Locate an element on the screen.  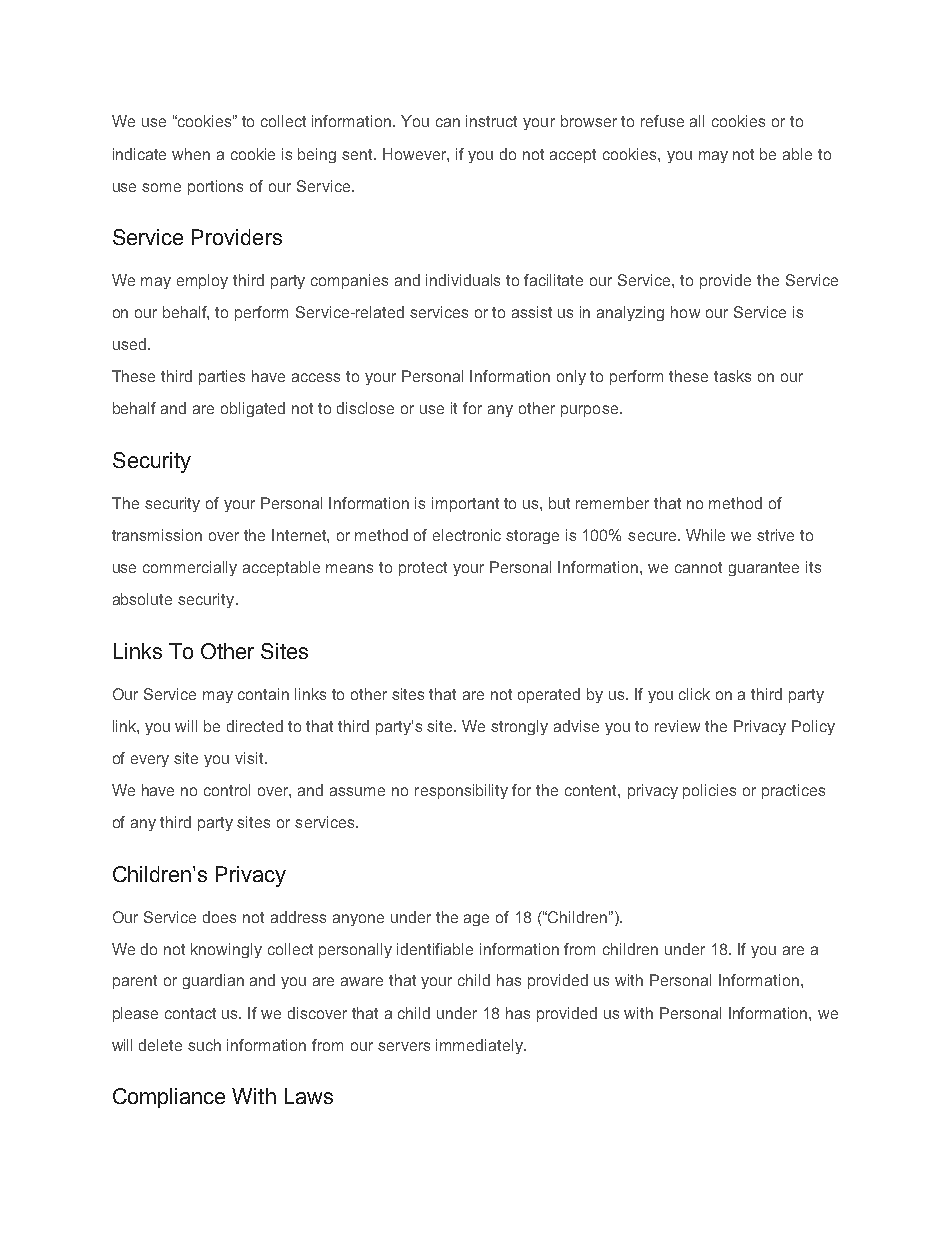
when is located at coordinates (191, 154).
